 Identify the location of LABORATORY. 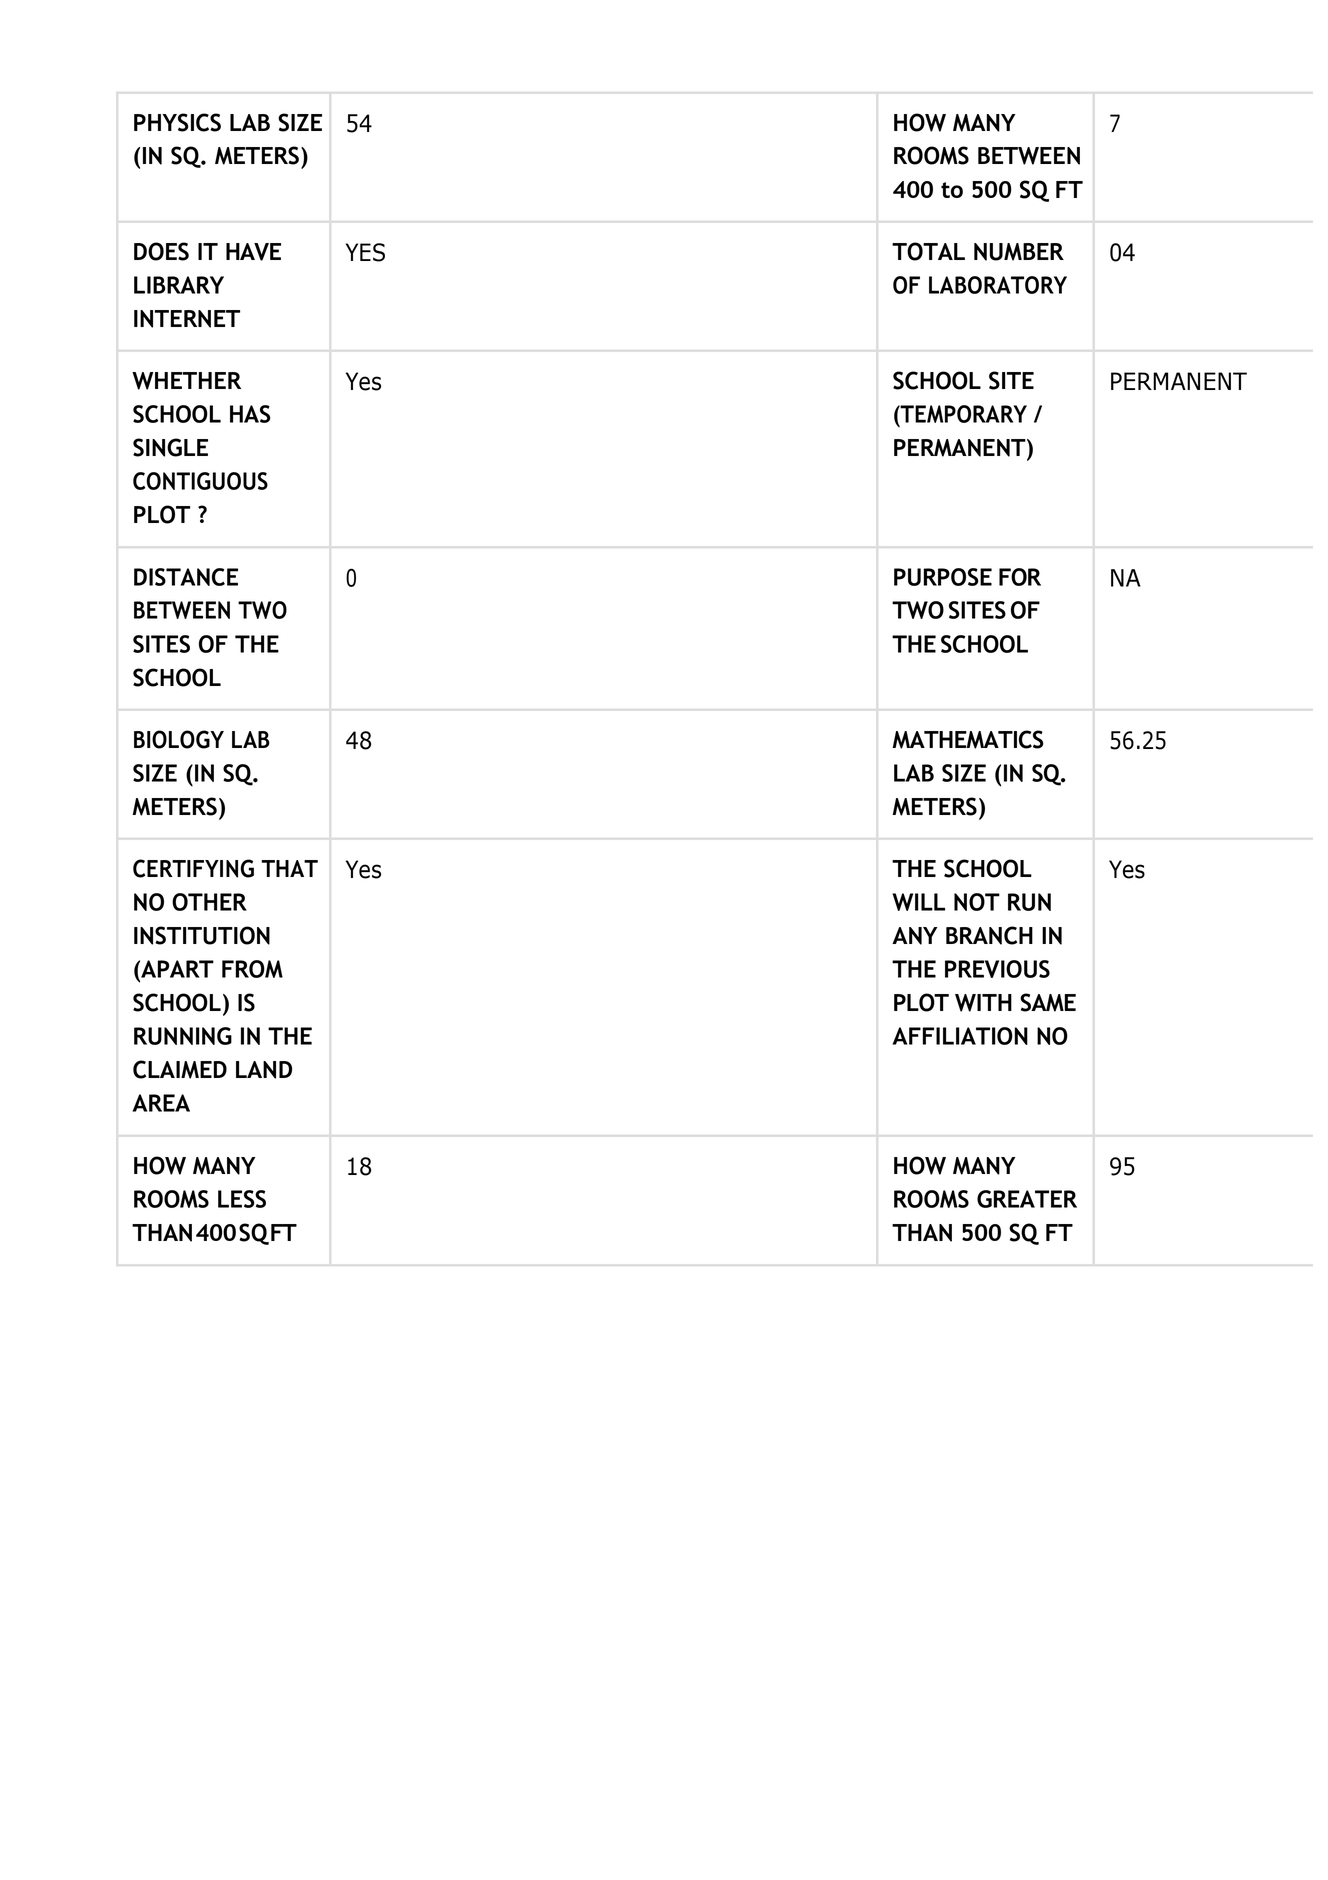
(998, 285).
